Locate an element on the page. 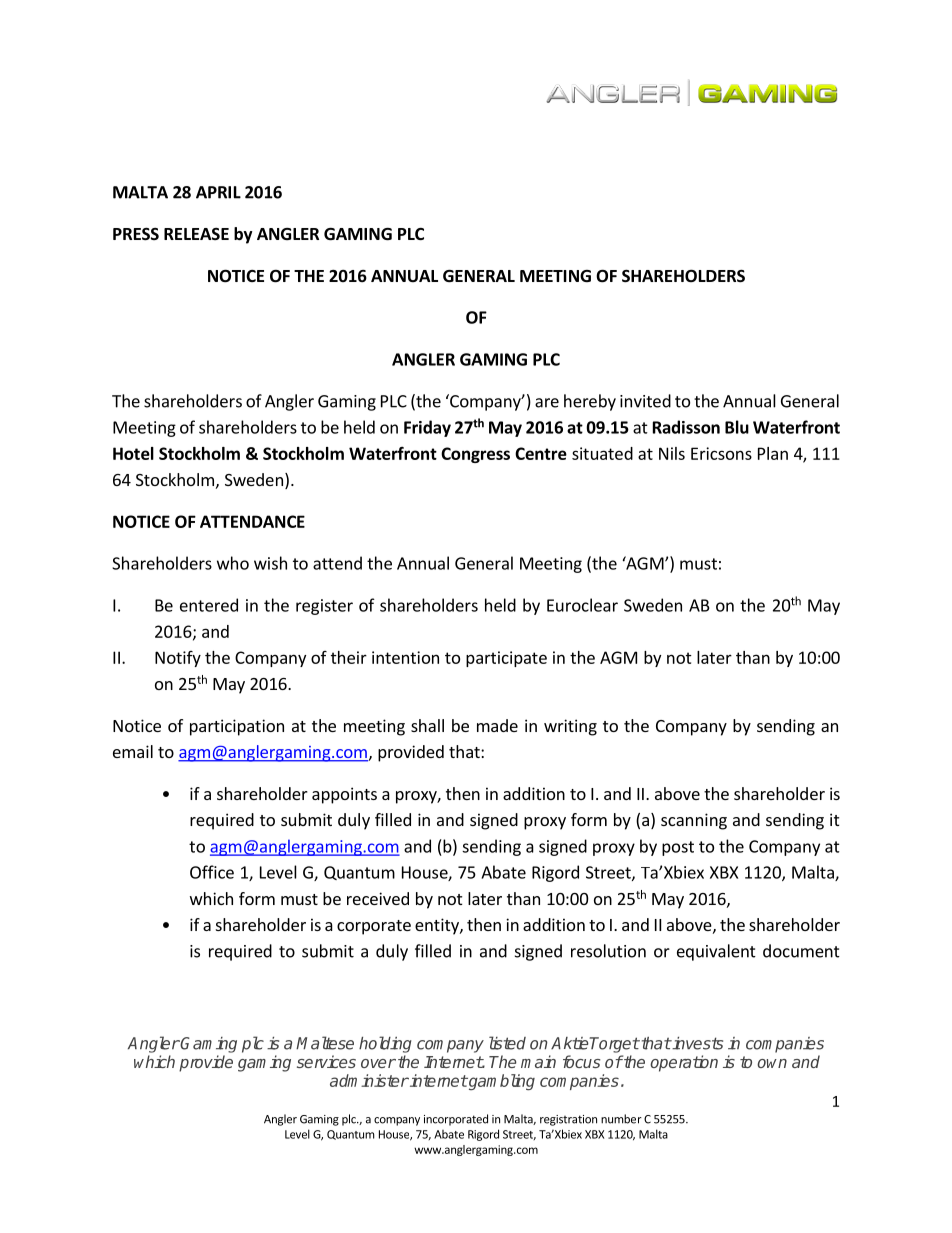  services is located at coordinates (326, 1061).
